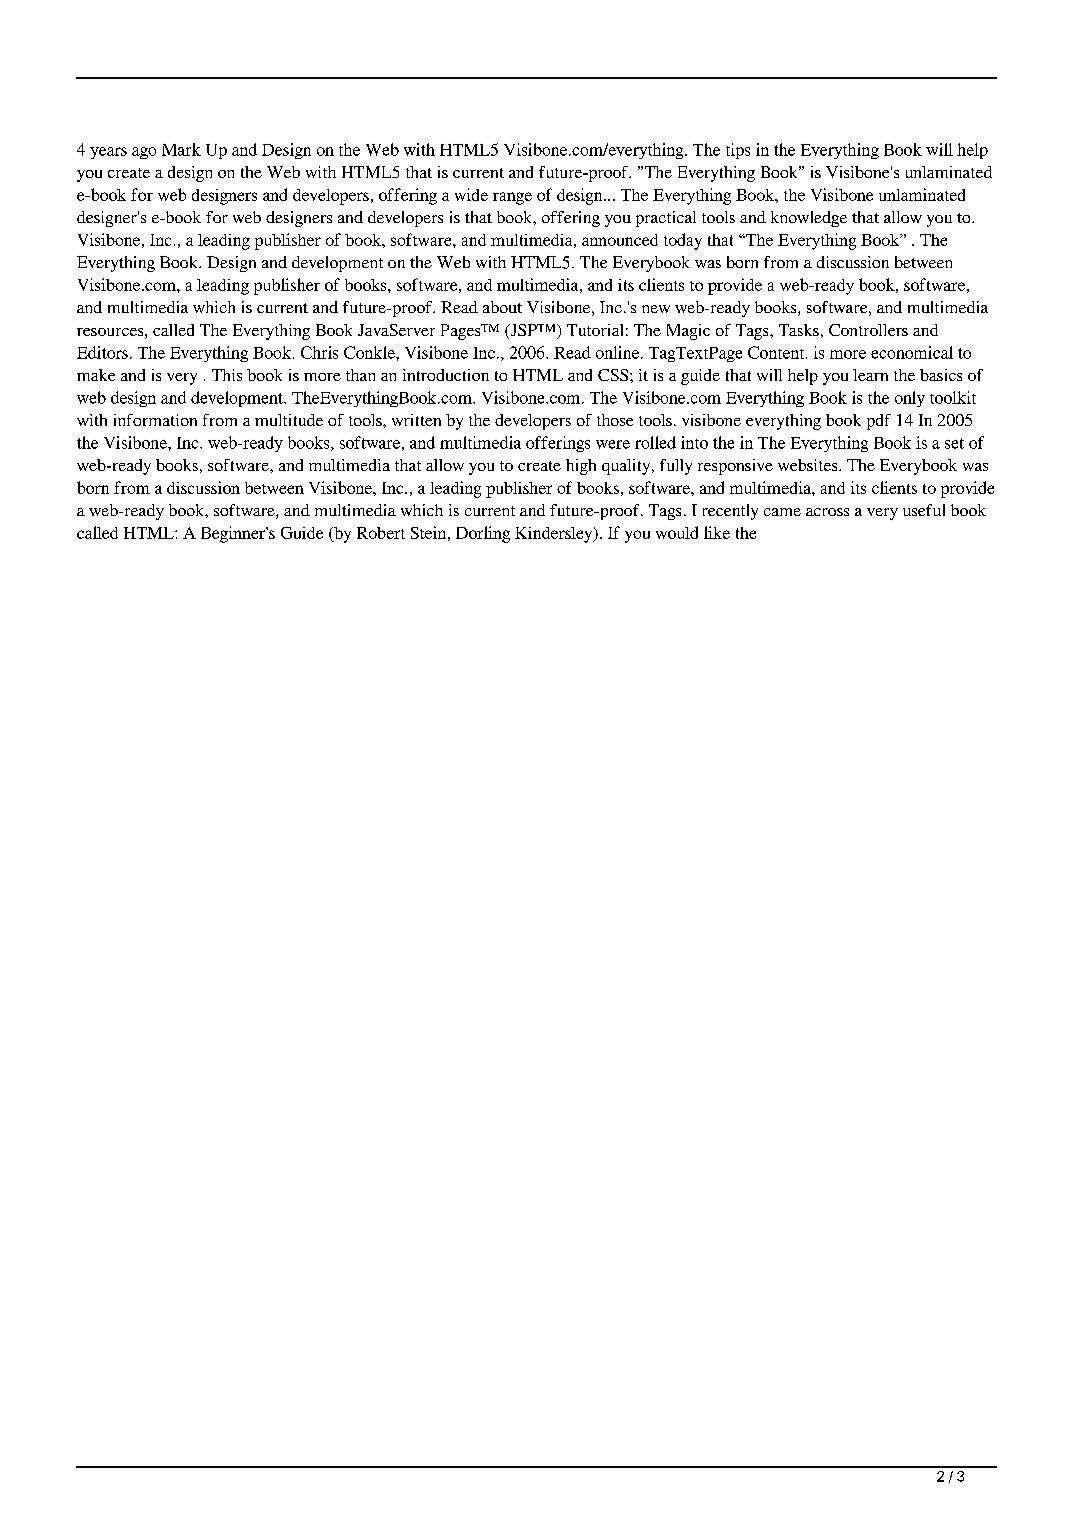 This screenshot has width=1073, height=1518. I want to click on Editors, so click(102, 352).
